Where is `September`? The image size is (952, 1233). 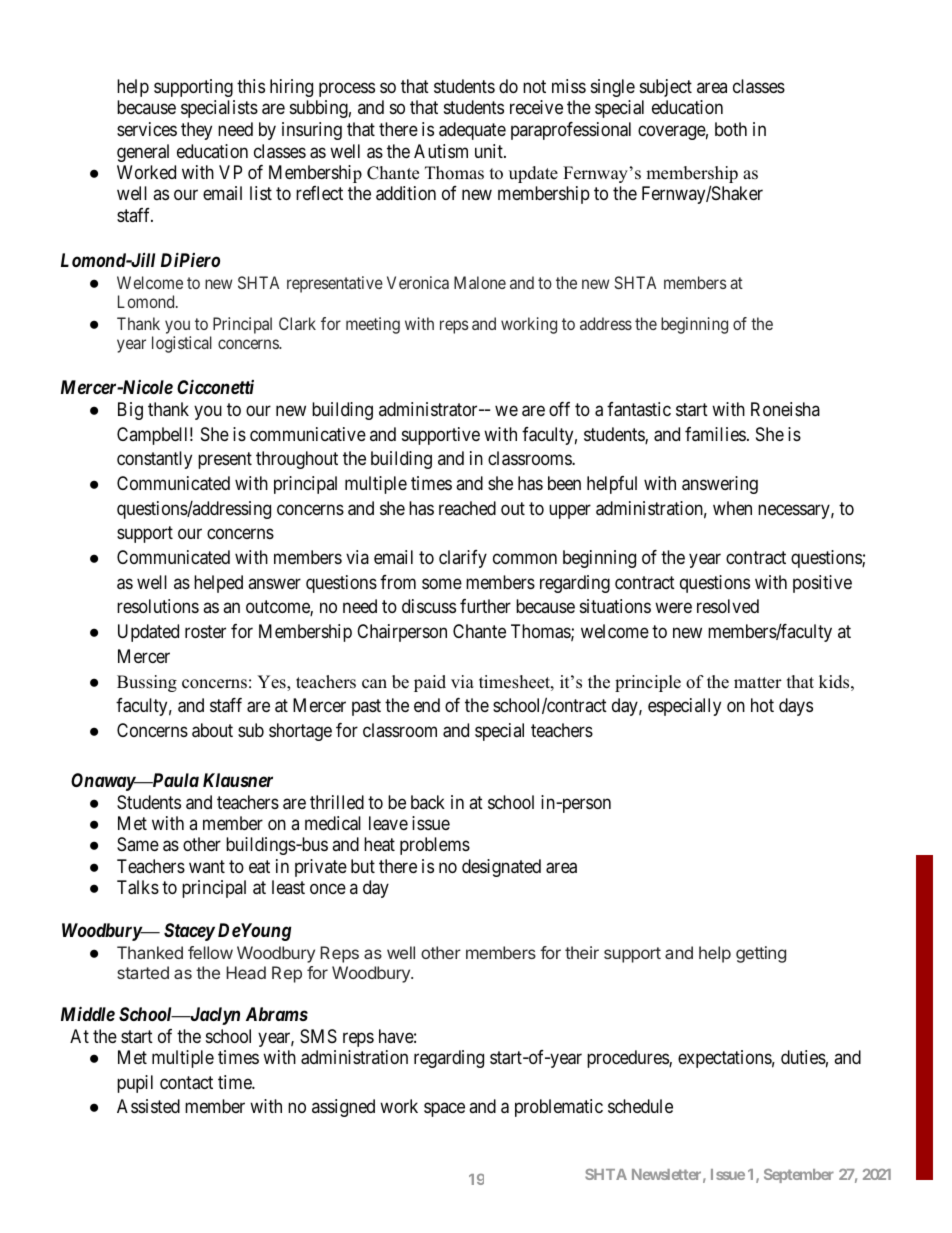 September is located at coordinates (799, 1176).
